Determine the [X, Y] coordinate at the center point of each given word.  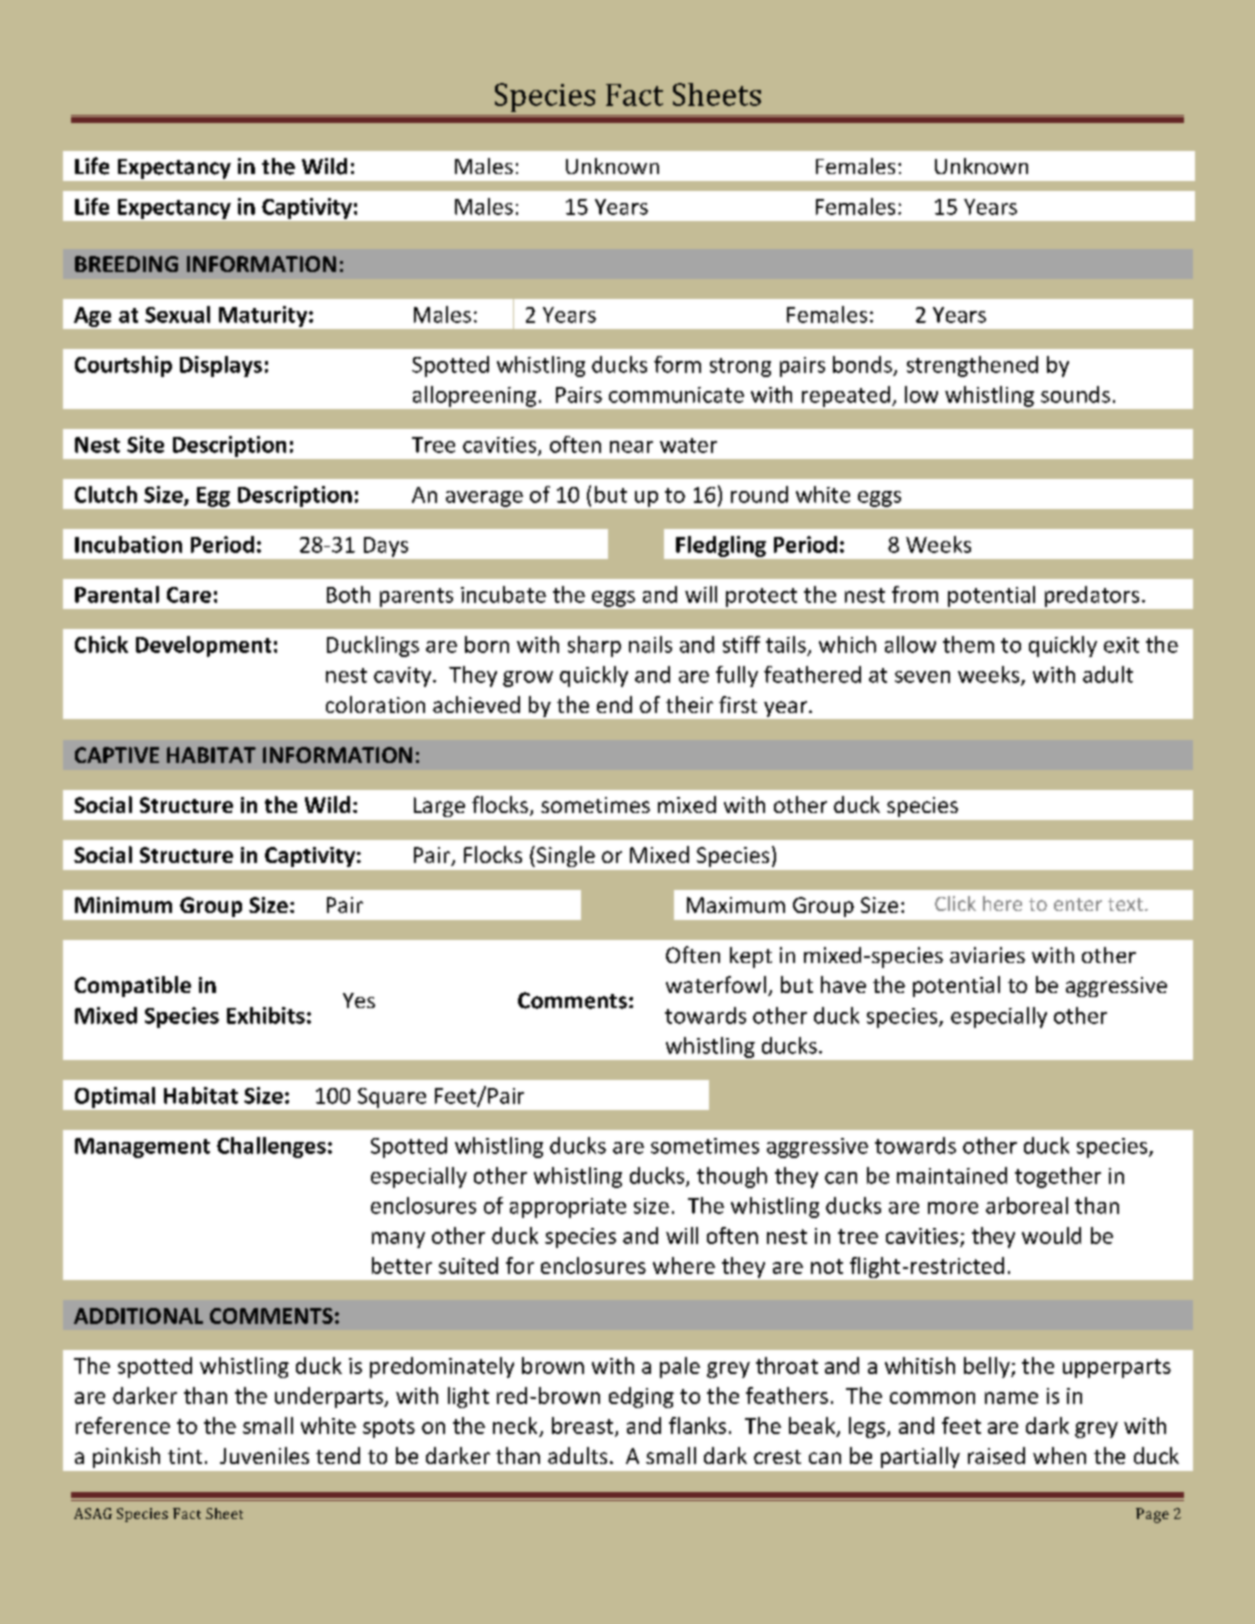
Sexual [177, 314]
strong [740, 367]
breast [584, 1426]
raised [996, 1455]
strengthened [972, 366]
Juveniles [264, 1455]
